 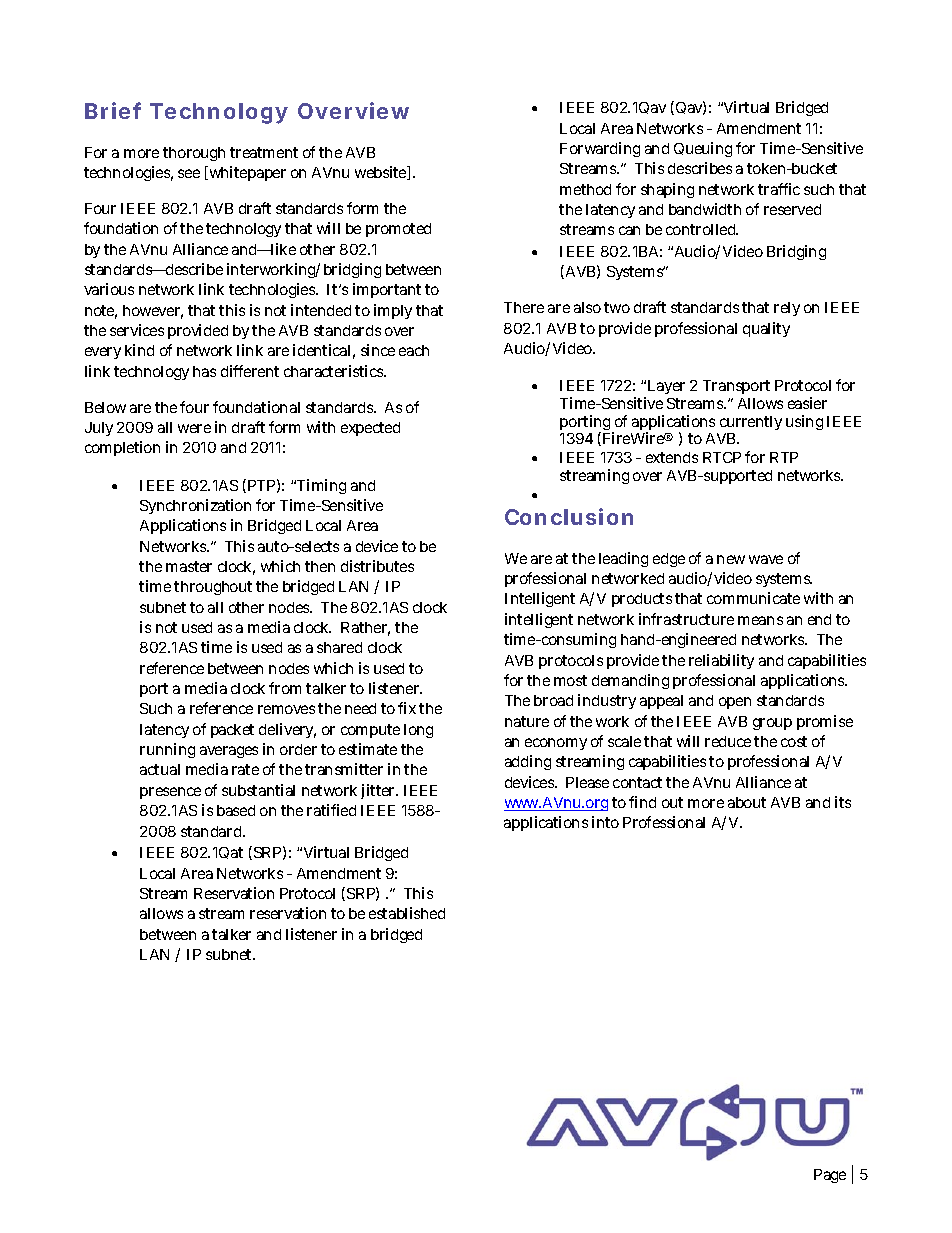 What do you see at coordinates (236, 810) in the page?
I see `based` at bounding box center [236, 810].
